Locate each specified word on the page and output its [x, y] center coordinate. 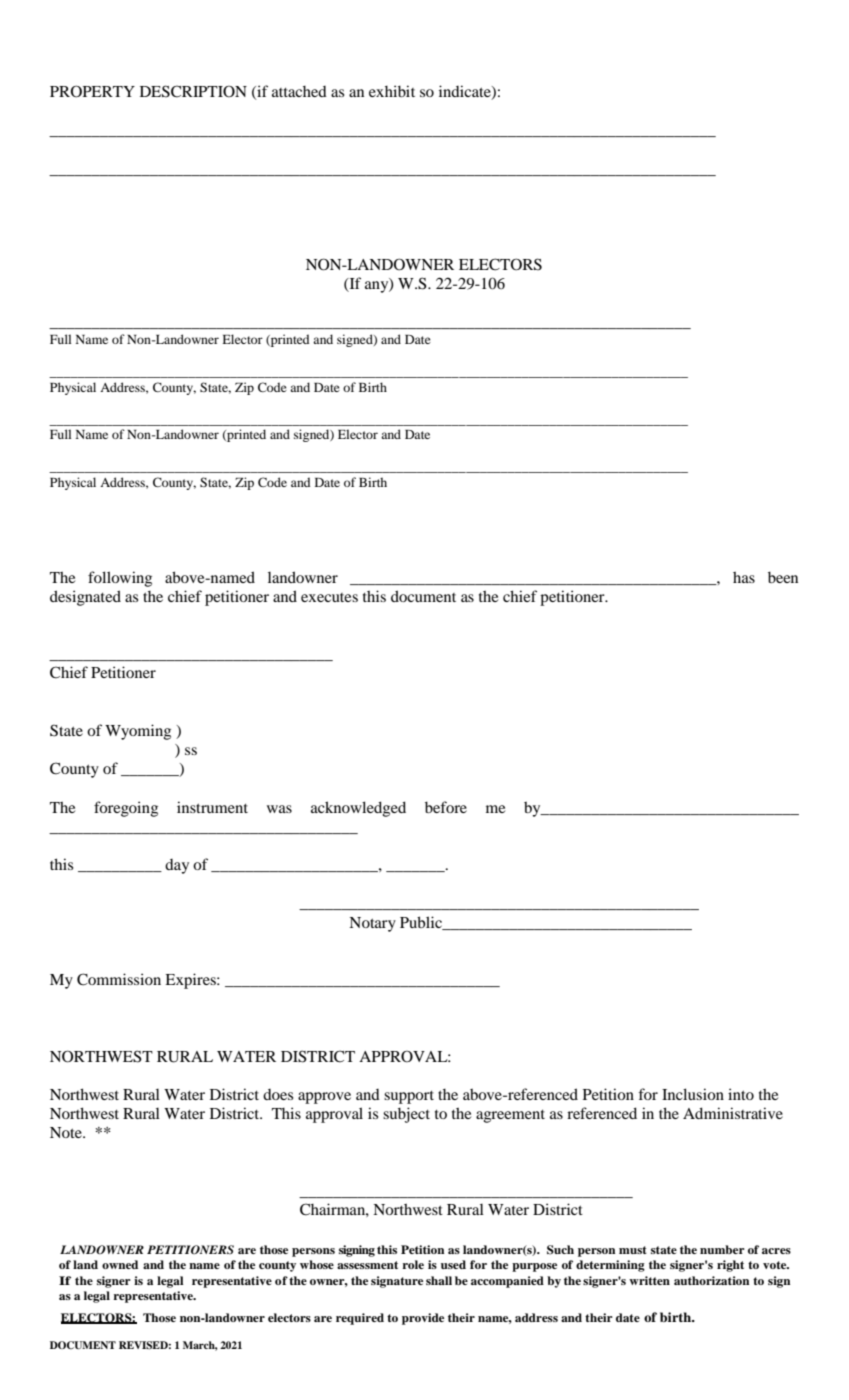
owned [120, 1264]
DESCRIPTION [193, 91]
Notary [372, 924]
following [120, 579]
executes [329, 597]
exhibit [392, 91]
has [744, 577]
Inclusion [693, 1094]
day [177, 866]
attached [299, 91]
